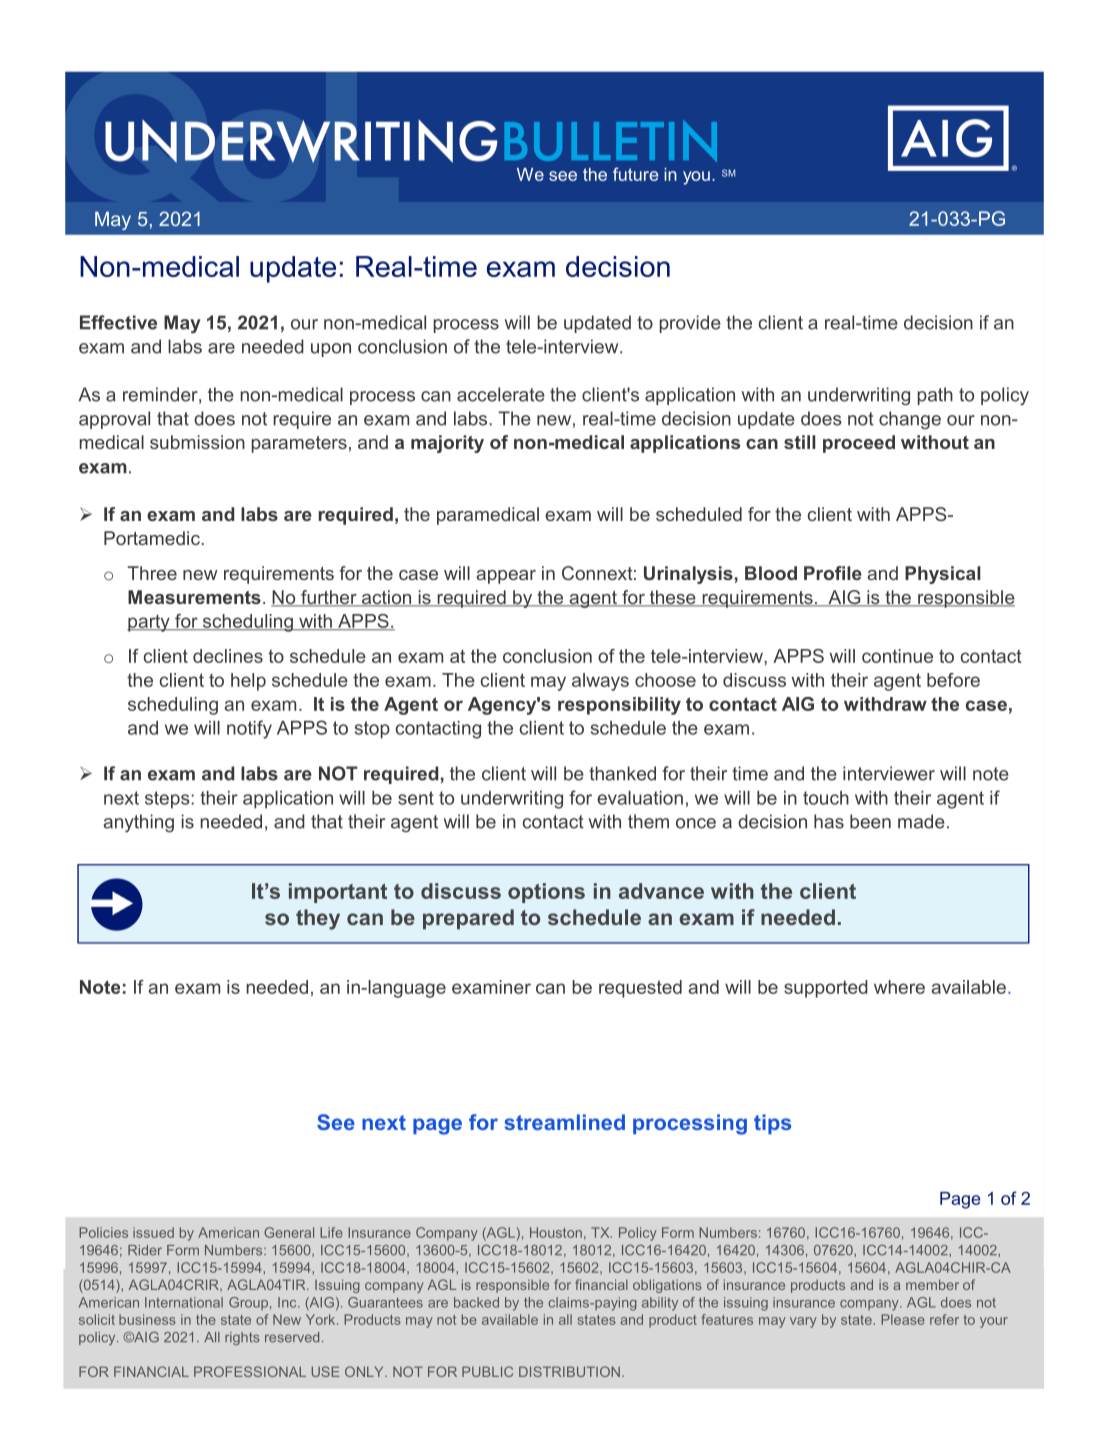 This screenshot has height=1435, width=1109. Describe the element at coordinates (899, 987) in the screenshot. I see `where` at that location.
